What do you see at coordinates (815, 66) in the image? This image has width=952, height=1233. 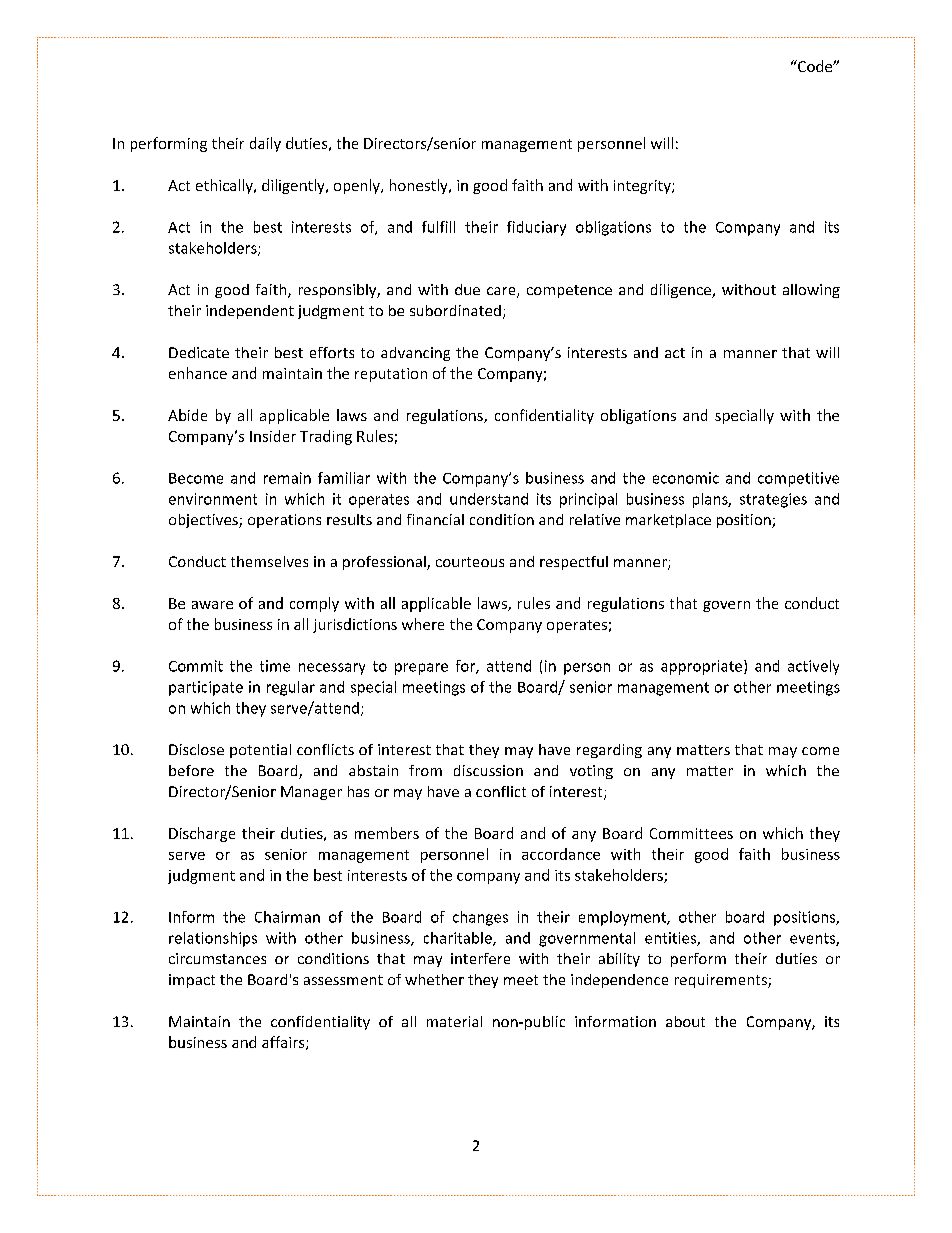 I see `Code` at bounding box center [815, 66].
